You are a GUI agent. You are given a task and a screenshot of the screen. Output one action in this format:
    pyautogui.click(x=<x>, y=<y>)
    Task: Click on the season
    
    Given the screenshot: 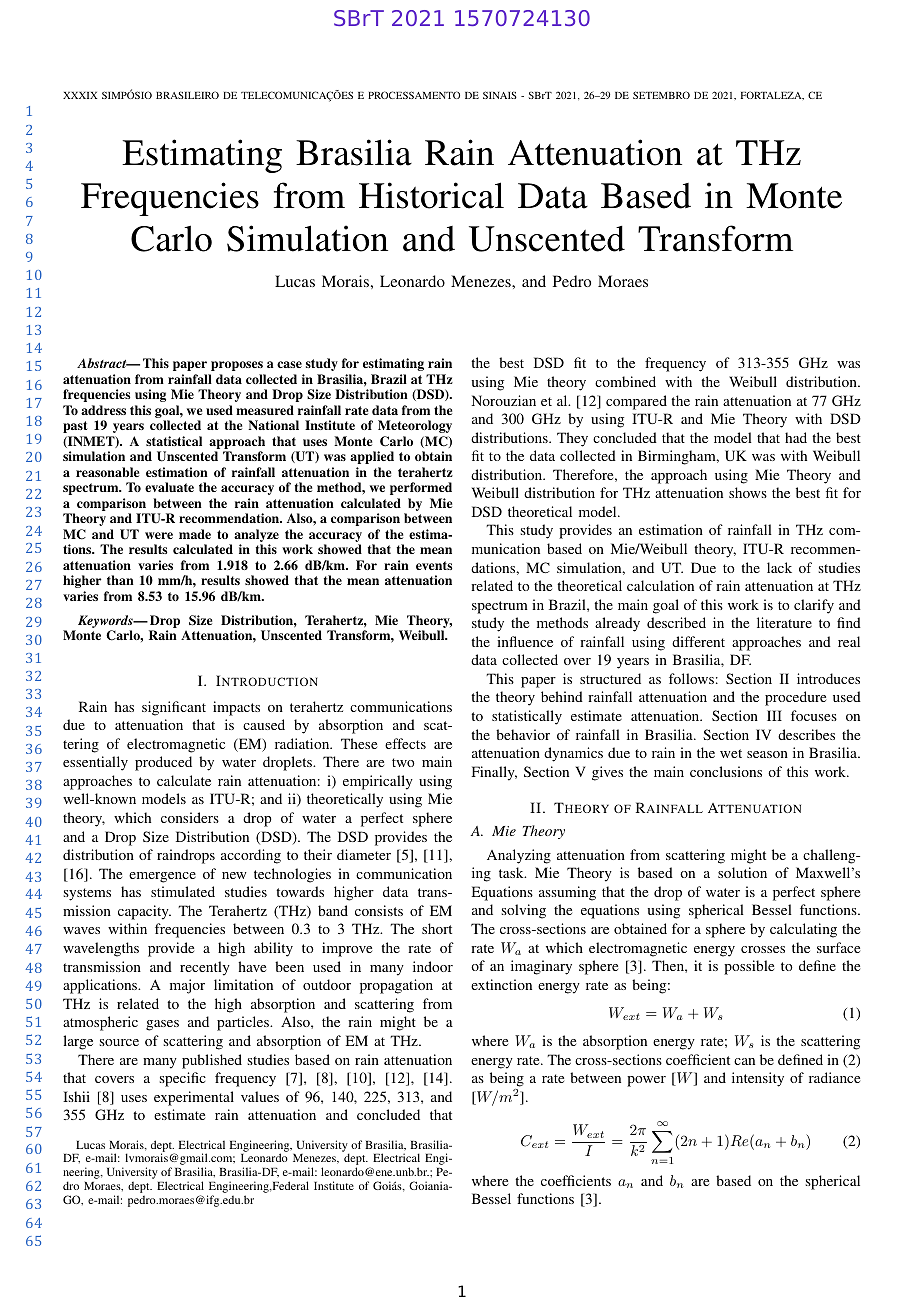 What is the action you would take?
    pyautogui.click(x=767, y=754)
